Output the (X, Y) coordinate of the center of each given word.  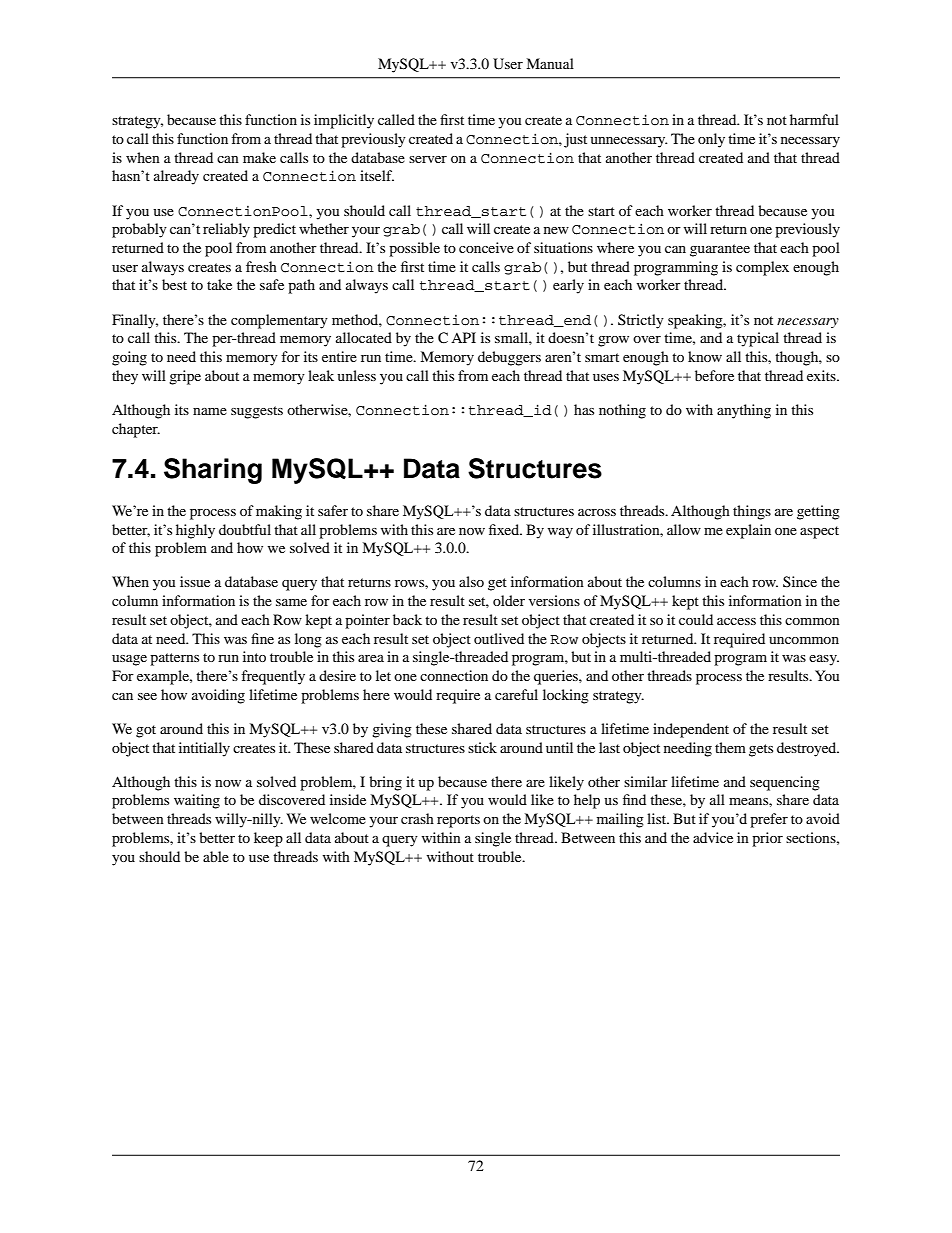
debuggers (509, 358)
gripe (185, 377)
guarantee (720, 250)
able (216, 856)
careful (516, 694)
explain (748, 531)
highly (195, 531)
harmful (814, 119)
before (714, 375)
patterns (174, 659)
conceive (486, 247)
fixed (505, 529)
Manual (550, 63)
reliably (226, 230)
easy (824, 660)
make (259, 157)
